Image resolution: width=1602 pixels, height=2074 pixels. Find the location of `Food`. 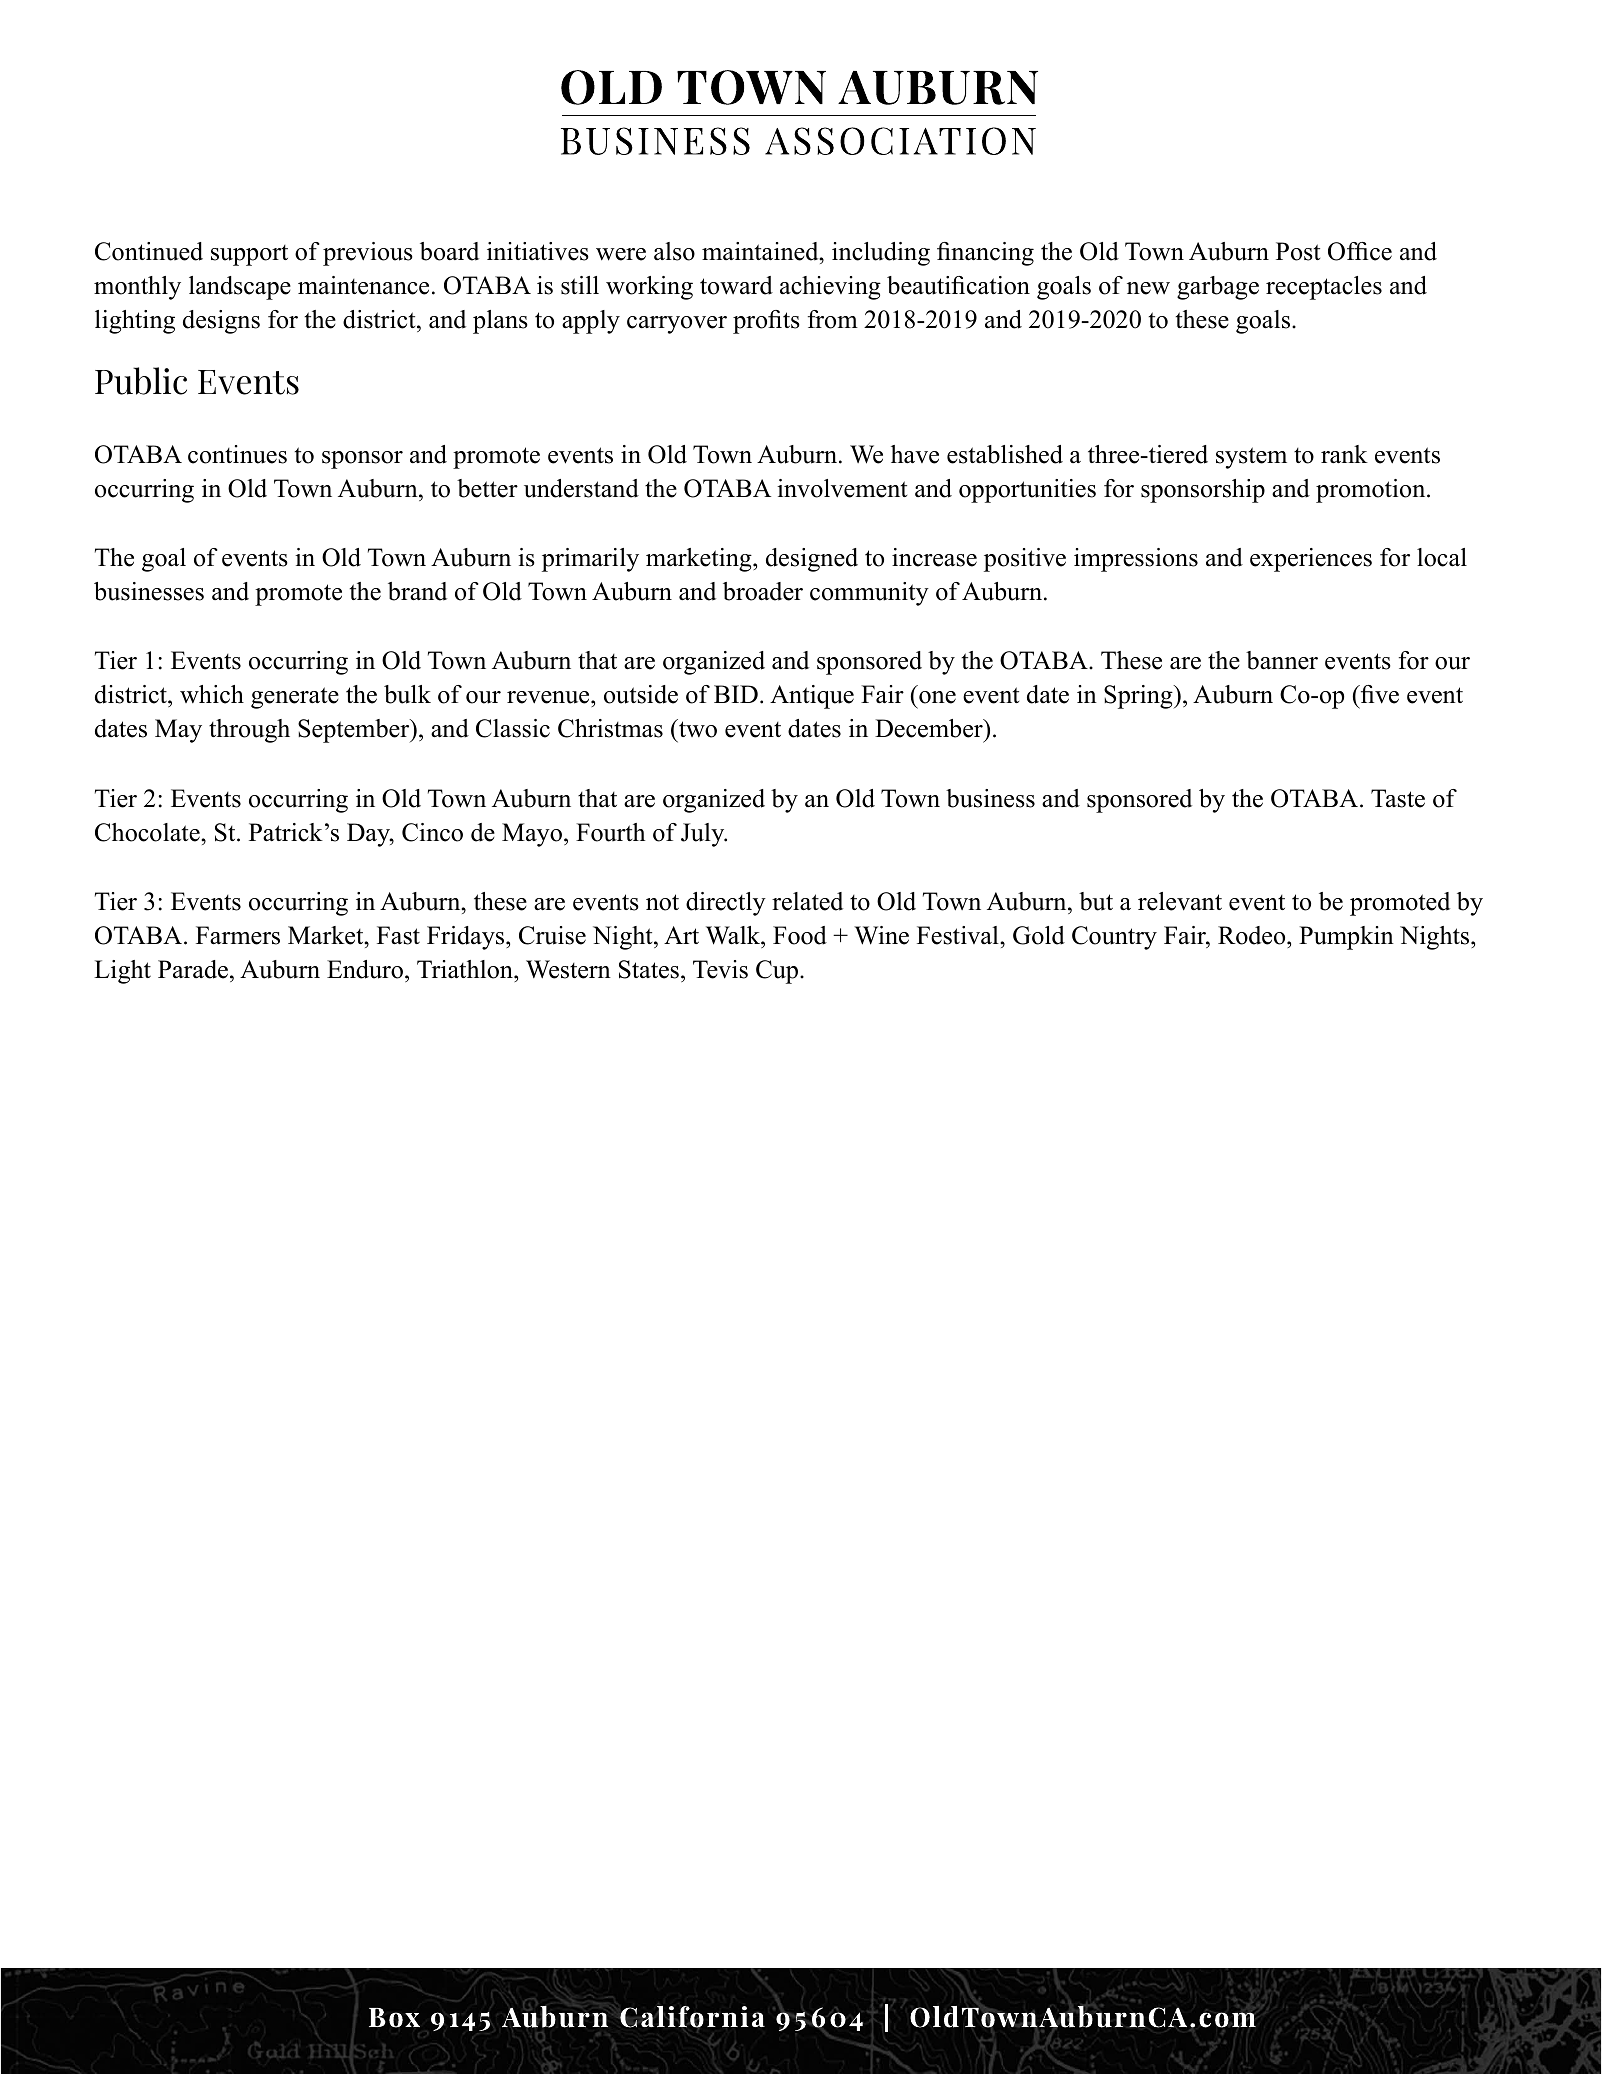

Food is located at coordinates (800, 935).
